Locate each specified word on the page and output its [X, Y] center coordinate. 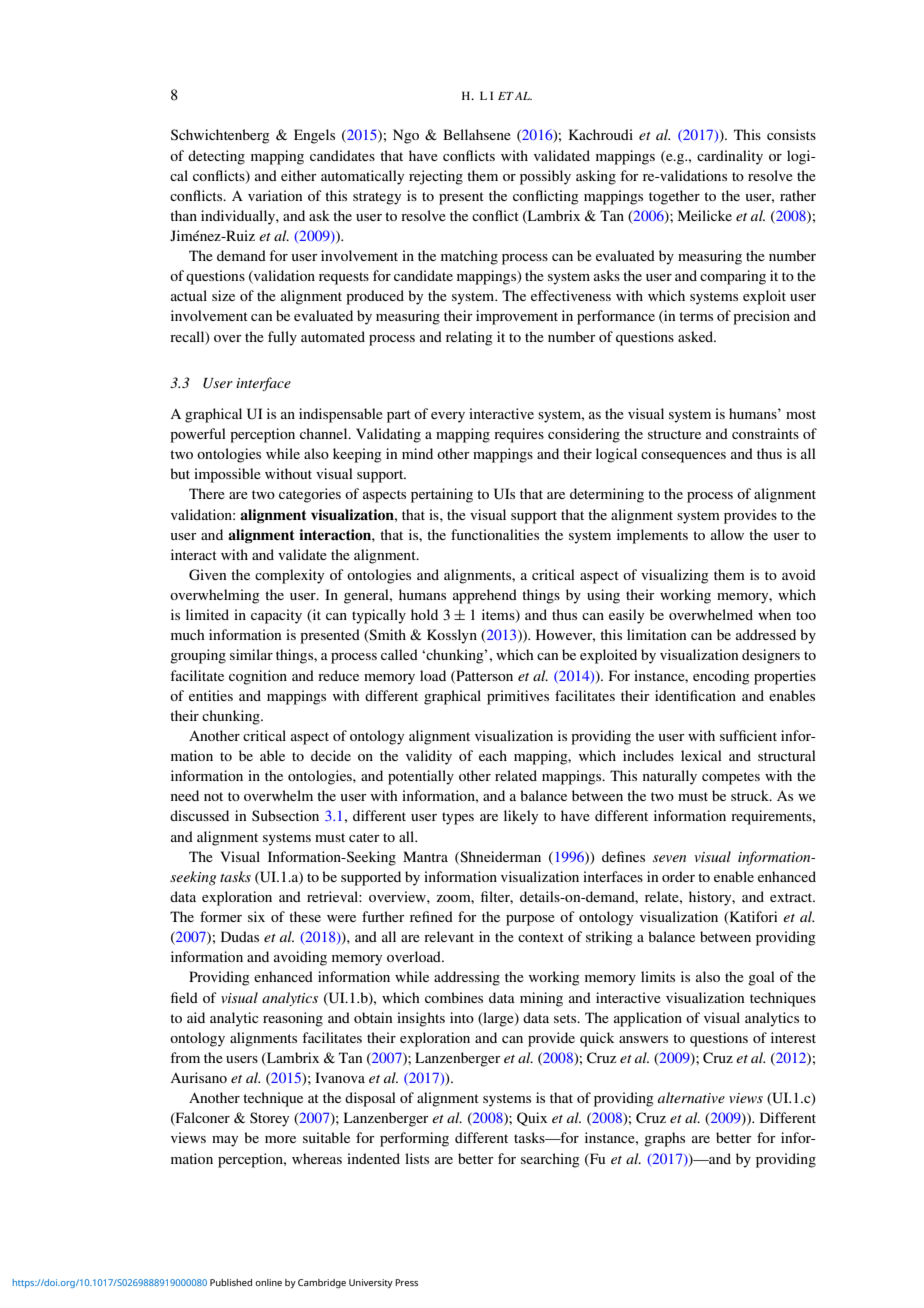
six [256, 916]
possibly [545, 177]
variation [275, 195]
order [678, 876]
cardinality [730, 157]
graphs [664, 1139]
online [268, 1282]
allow [727, 534]
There [207, 493]
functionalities [495, 534]
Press [406, 1282]
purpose [530, 920]
